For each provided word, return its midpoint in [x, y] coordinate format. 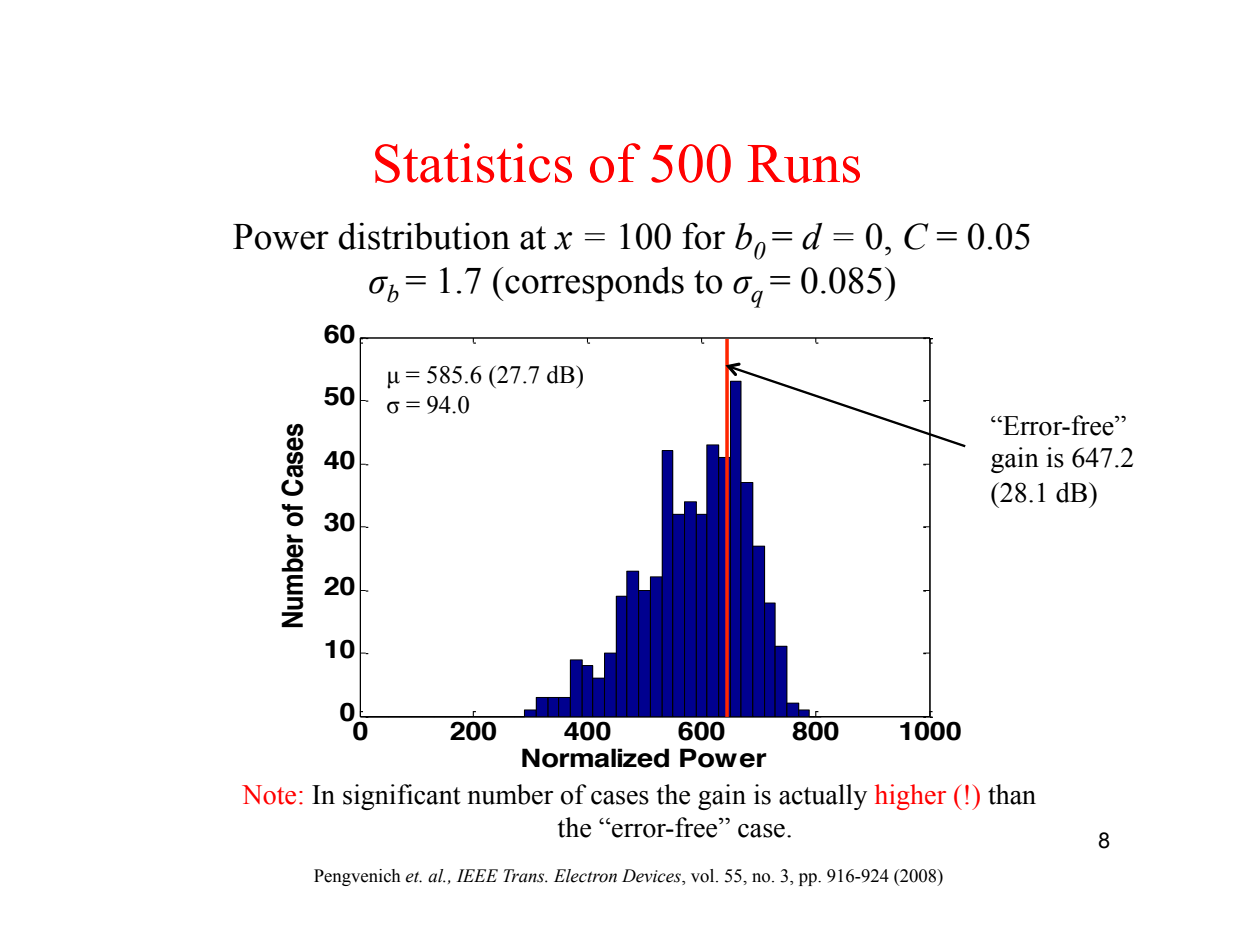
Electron [585, 876]
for [703, 236]
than [1012, 794]
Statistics [473, 163]
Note [269, 795]
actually [823, 797]
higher [910, 797]
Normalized [595, 758]
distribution [424, 236]
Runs [804, 164]
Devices [652, 877]
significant [402, 797]
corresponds [593, 284]
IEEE [477, 875]
